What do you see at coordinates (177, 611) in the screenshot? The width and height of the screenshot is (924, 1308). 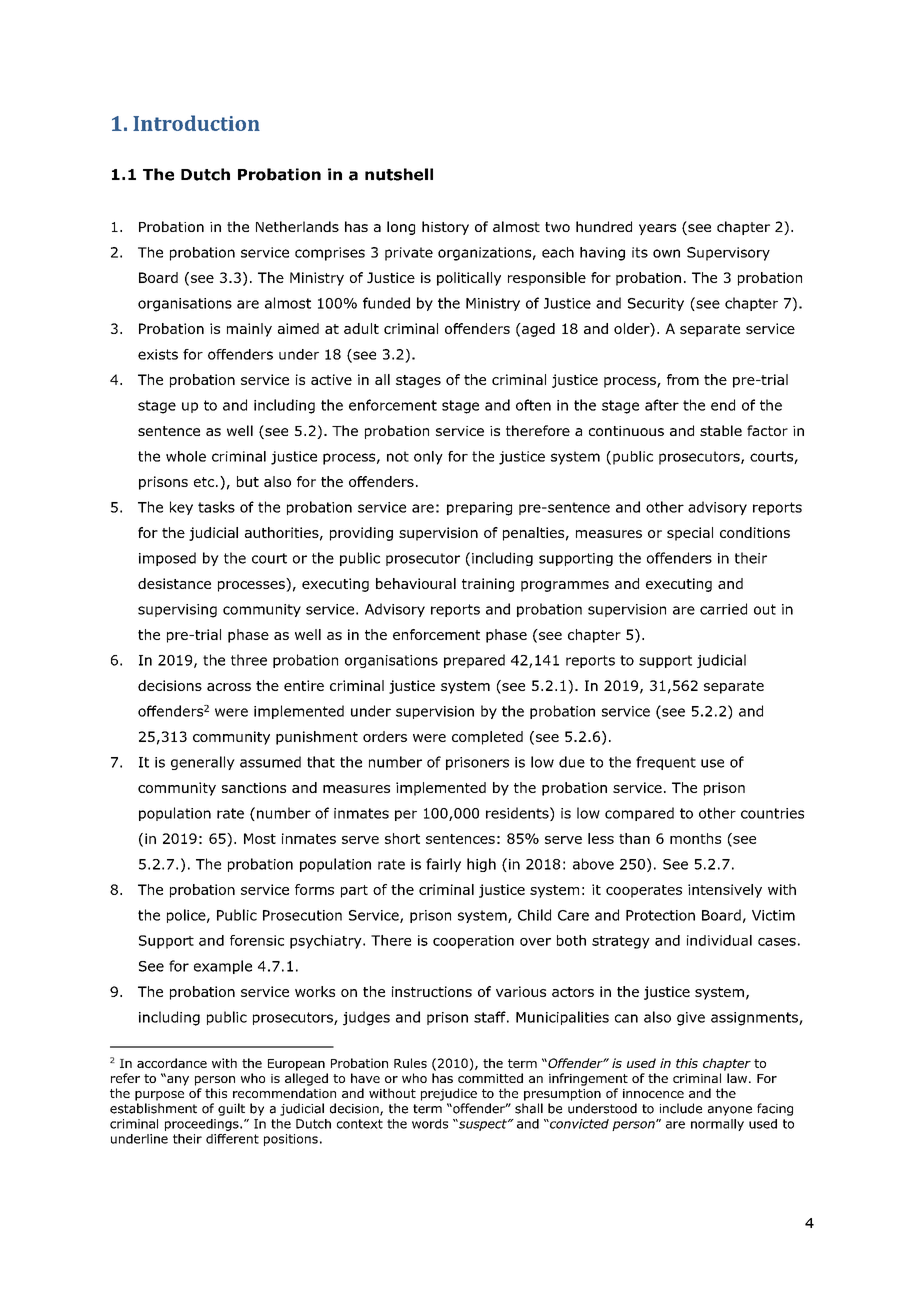 I see `supervising` at bounding box center [177, 611].
